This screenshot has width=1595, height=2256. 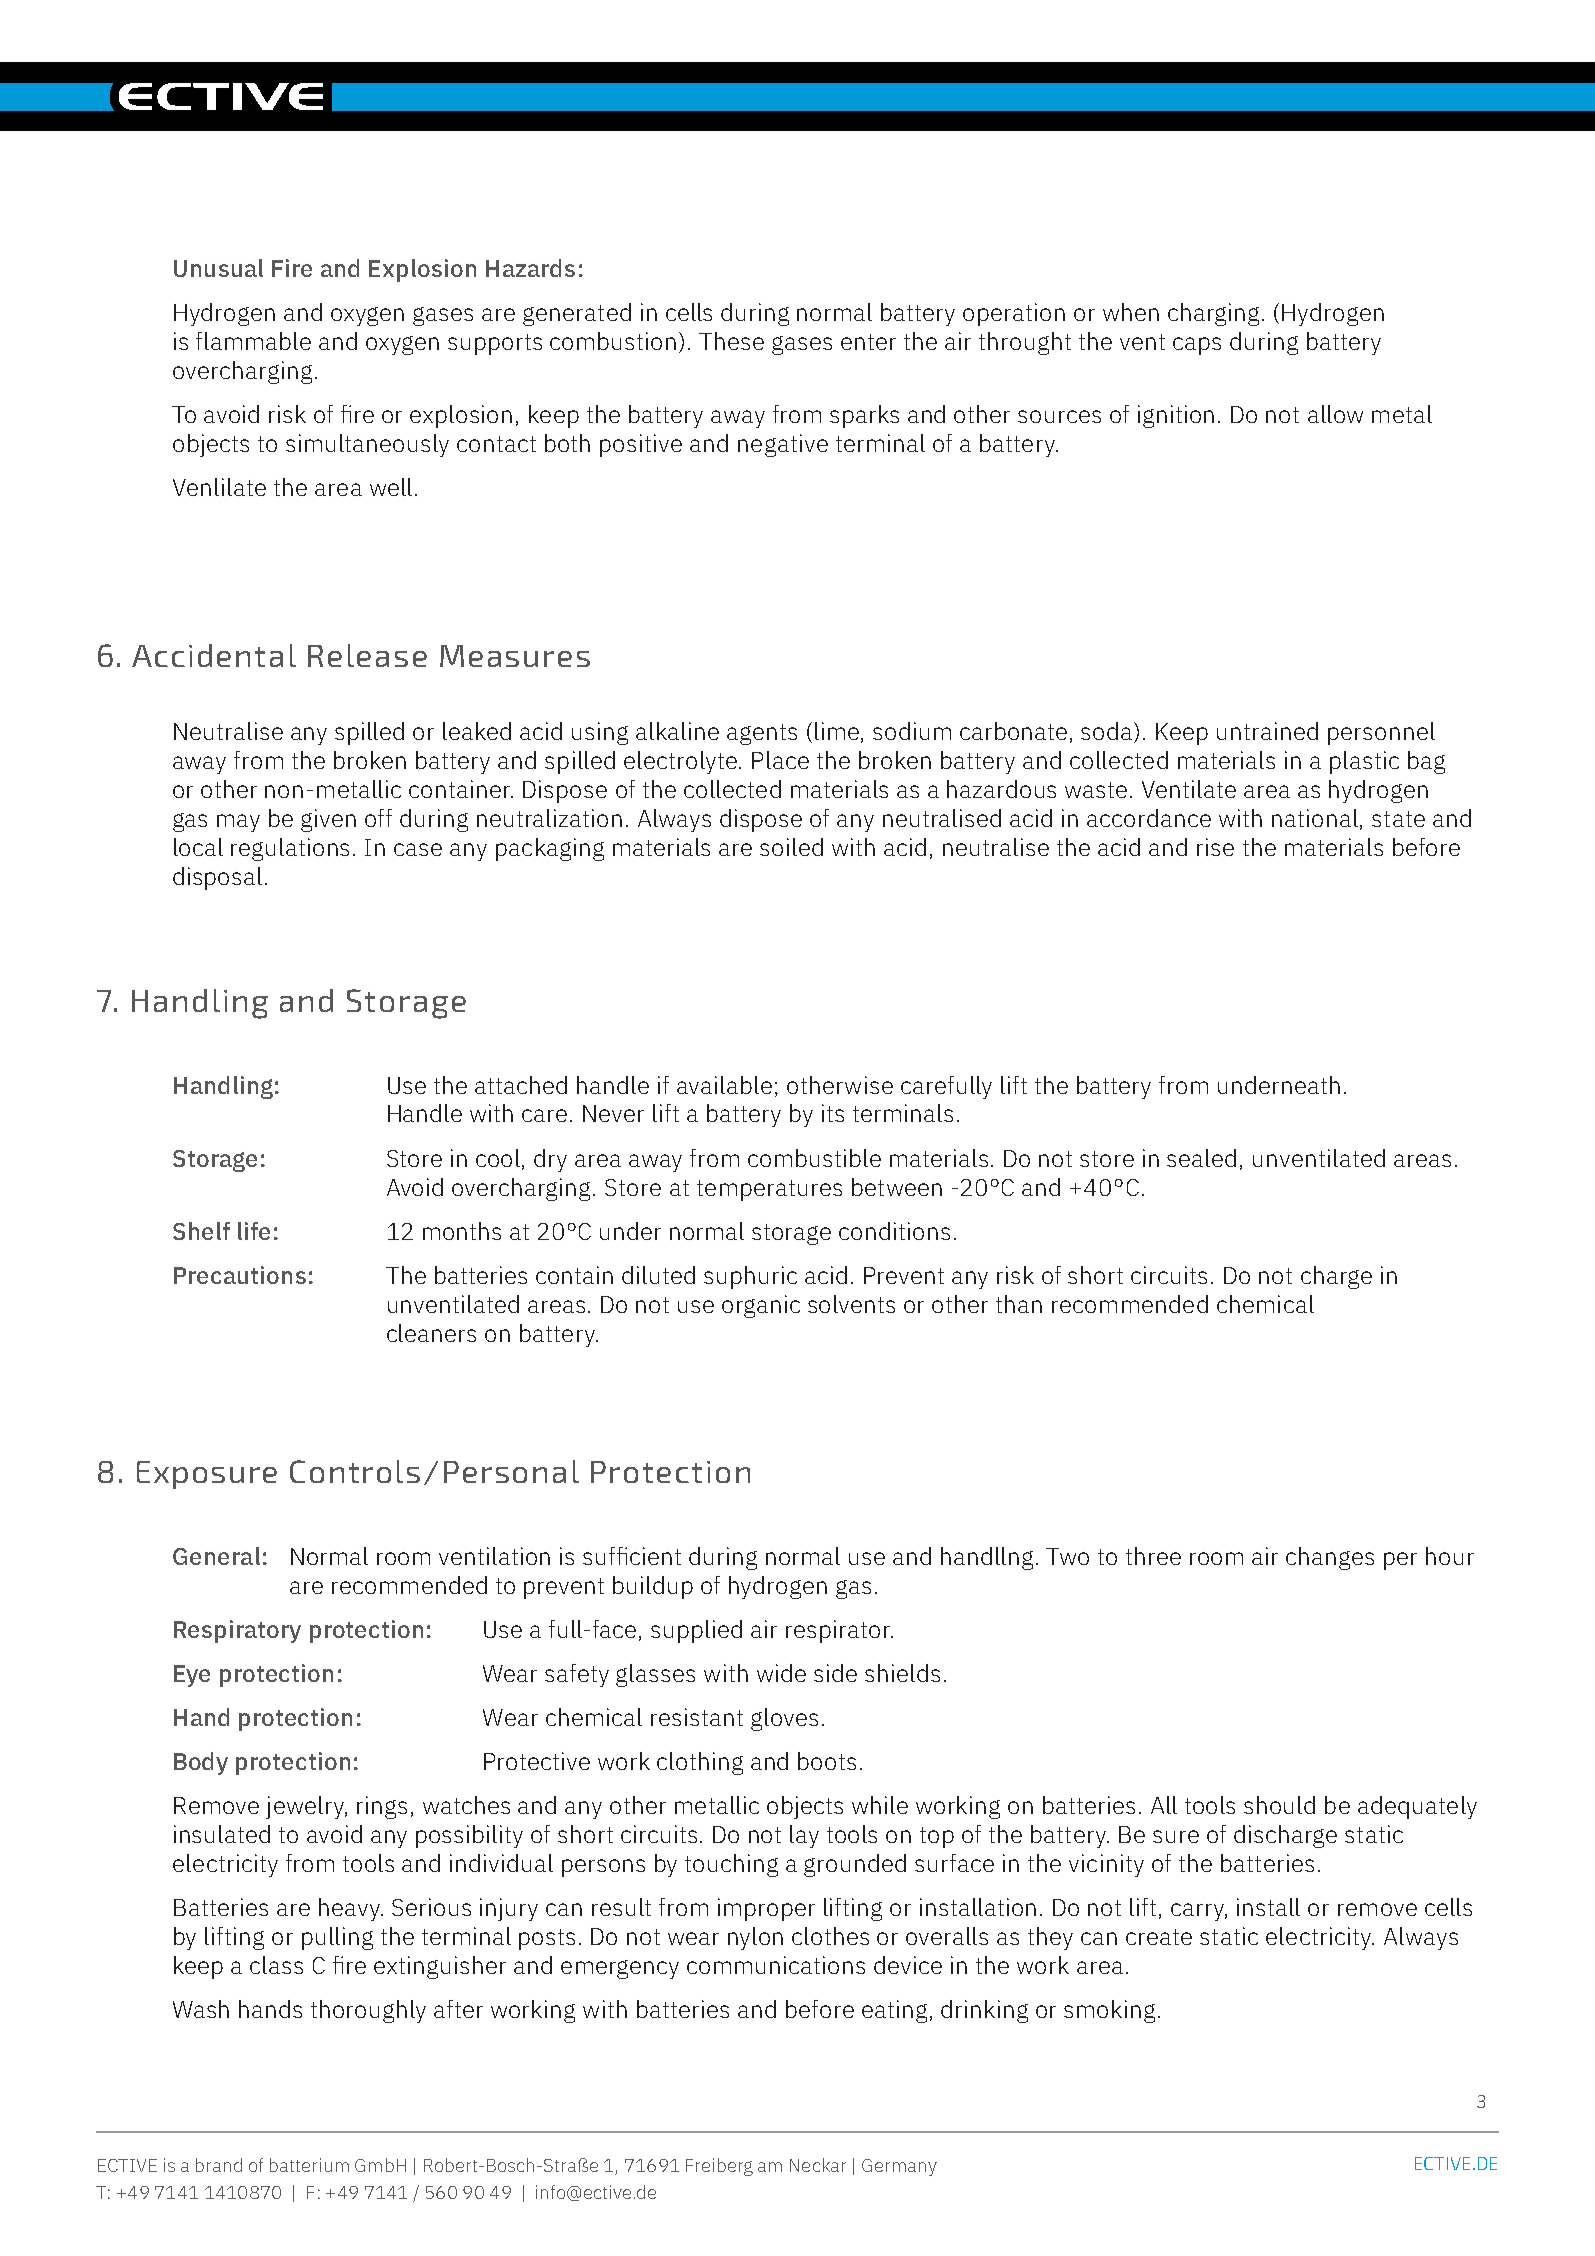 What do you see at coordinates (868, 342) in the screenshot?
I see `enter` at bounding box center [868, 342].
